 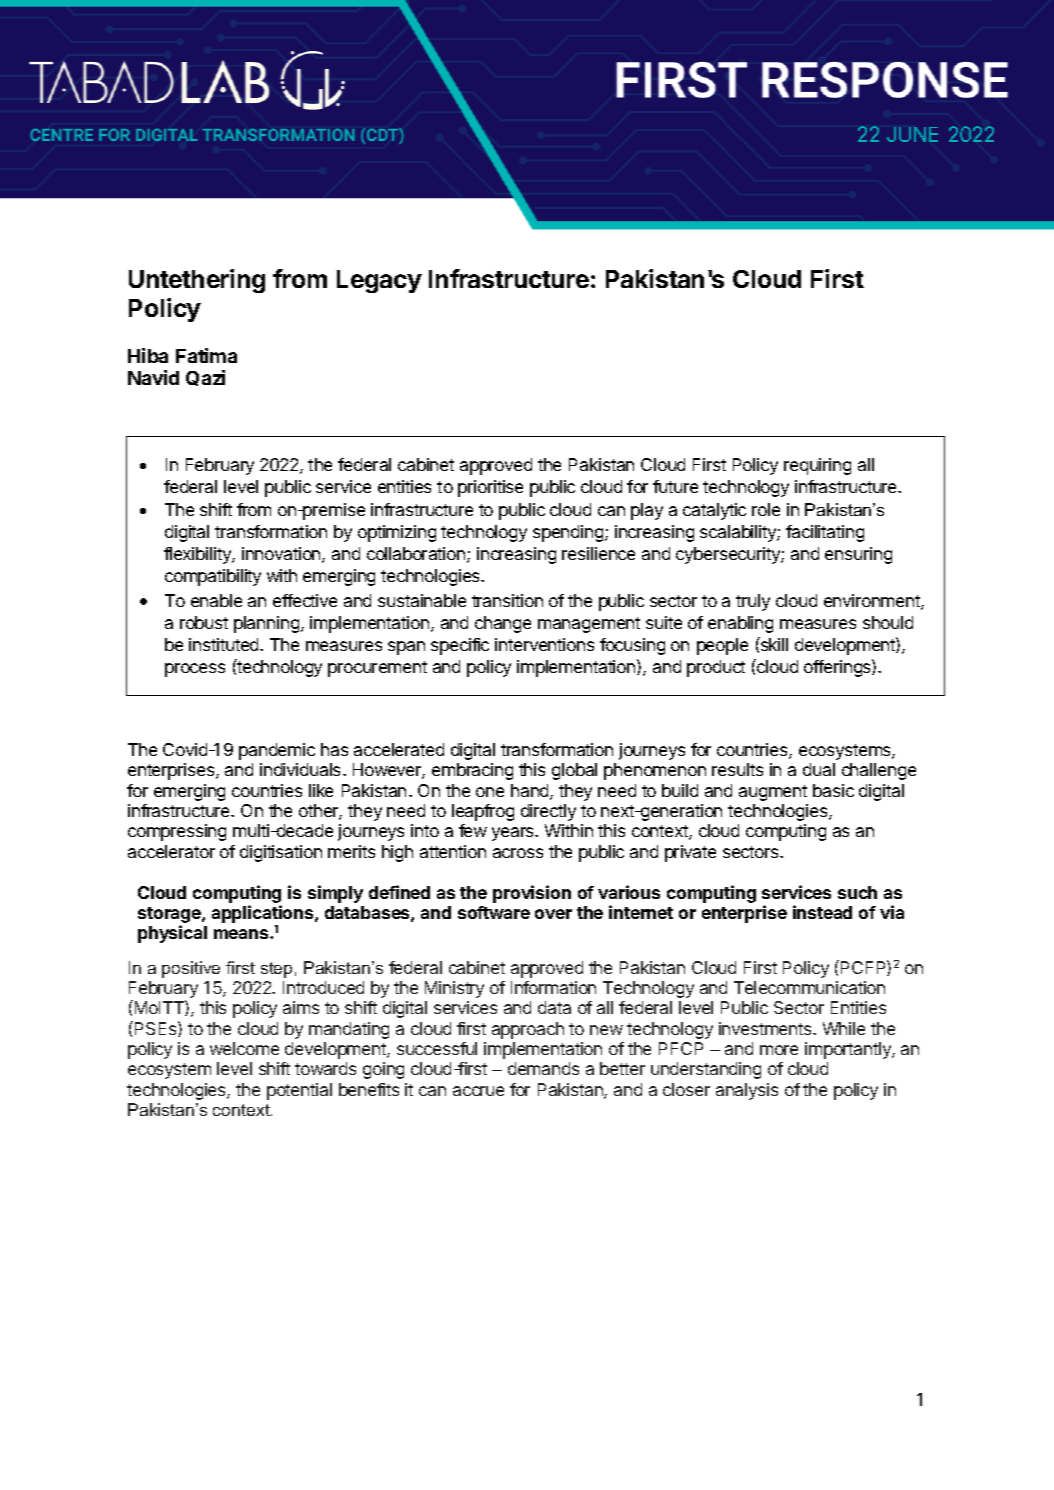 I want to click on prioritise, so click(x=490, y=488).
